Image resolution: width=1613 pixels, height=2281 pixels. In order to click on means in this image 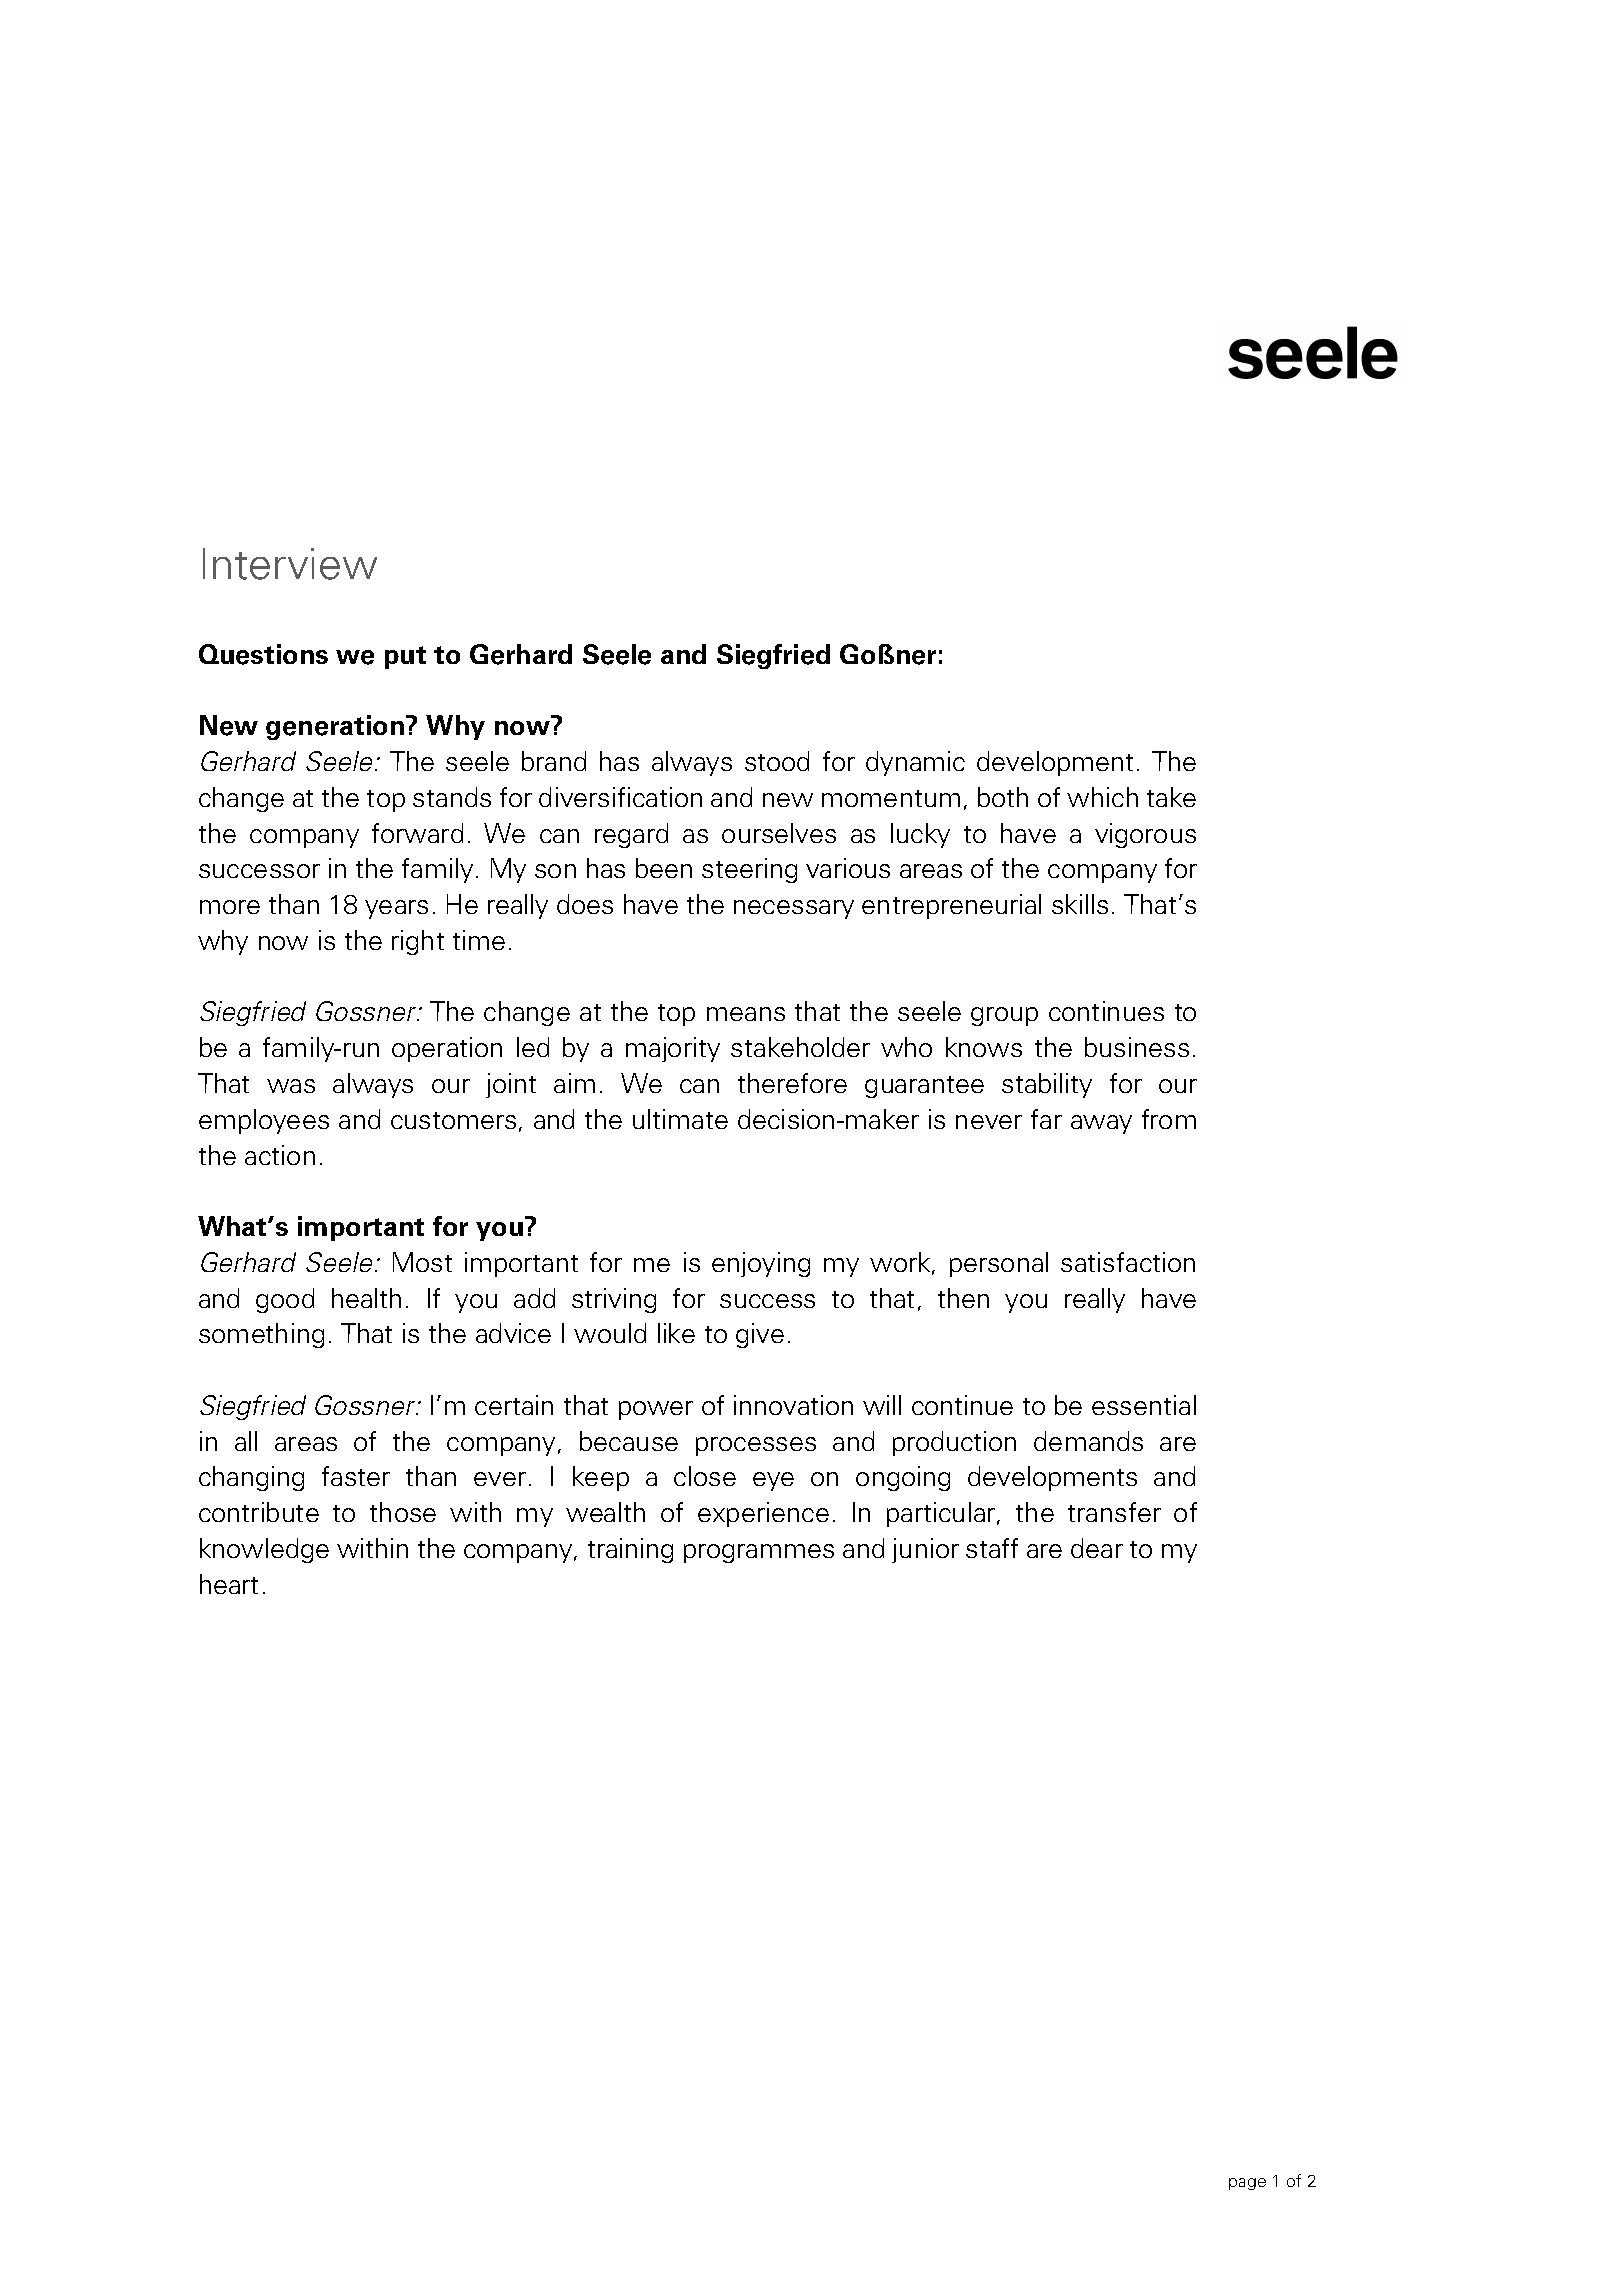, I will do `click(746, 1014)`.
